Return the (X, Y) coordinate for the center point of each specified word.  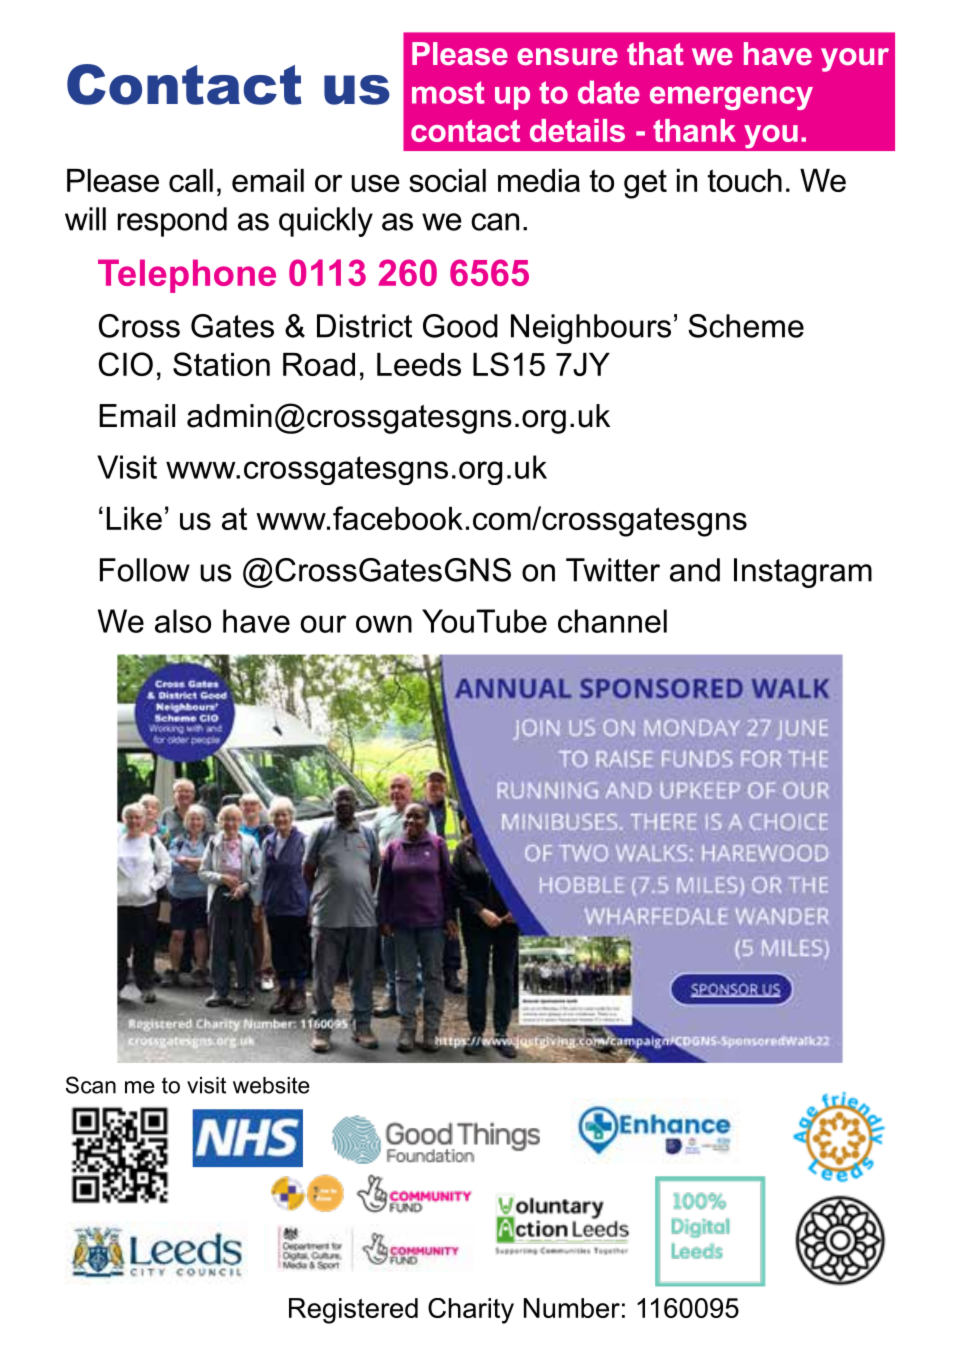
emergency (731, 98)
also (183, 621)
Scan (91, 1085)
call (191, 180)
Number (572, 1308)
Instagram (803, 573)
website (271, 1085)
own (384, 624)
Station (221, 364)
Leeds (419, 364)
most (448, 92)
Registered (353, 1311)
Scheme (746, 326)
